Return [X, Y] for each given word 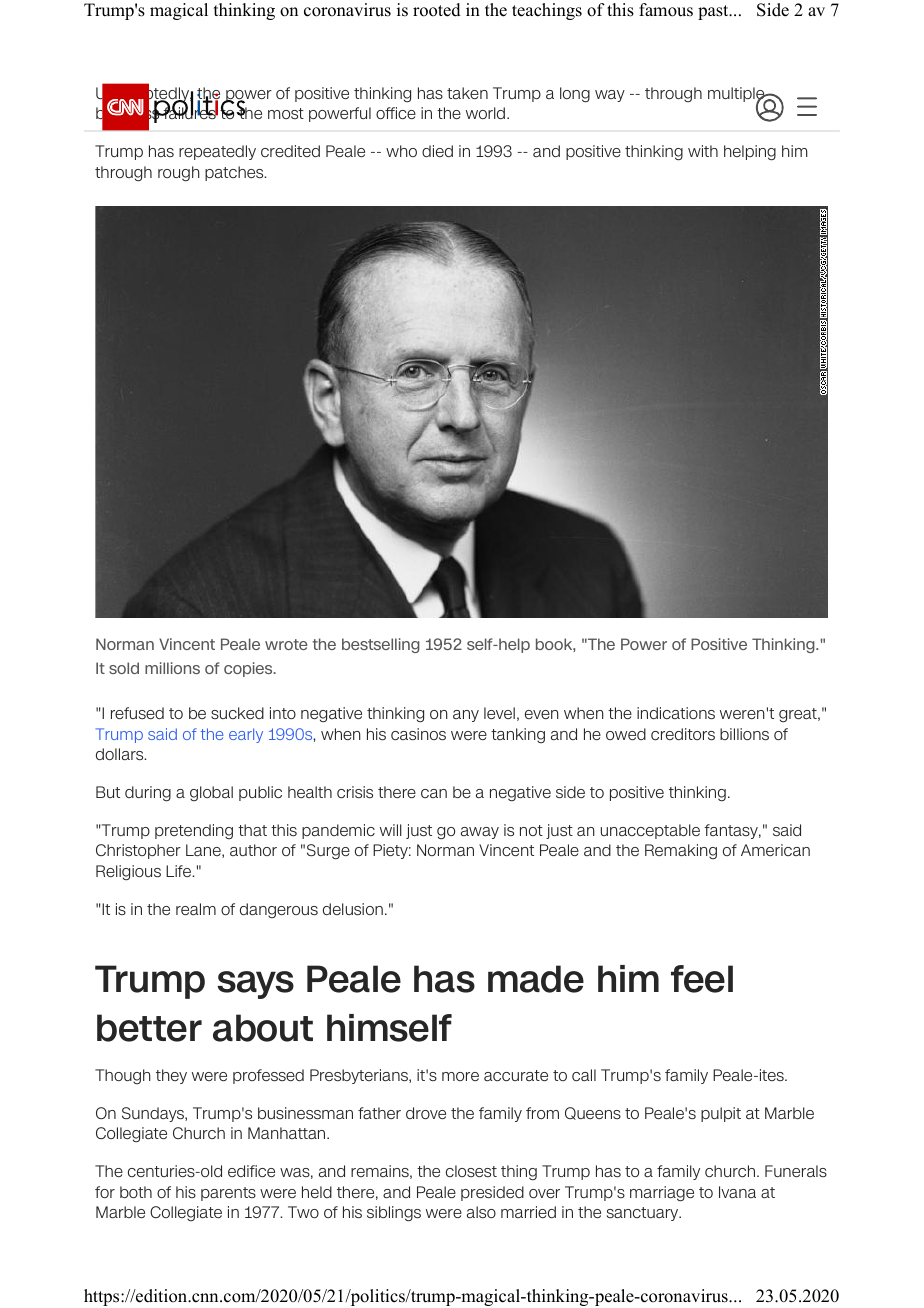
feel [702, 979]
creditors [683, 734]
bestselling [381, 645]
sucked [237, 713]
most [286, 113]
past [714, 12]
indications [676, 713]
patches [235, 173]
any [466, 716]
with [703, 151]
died [437, 151]
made [536, 979]
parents [228, 1194]
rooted [437, 10]
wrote [286, 644]
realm [196, 909]
